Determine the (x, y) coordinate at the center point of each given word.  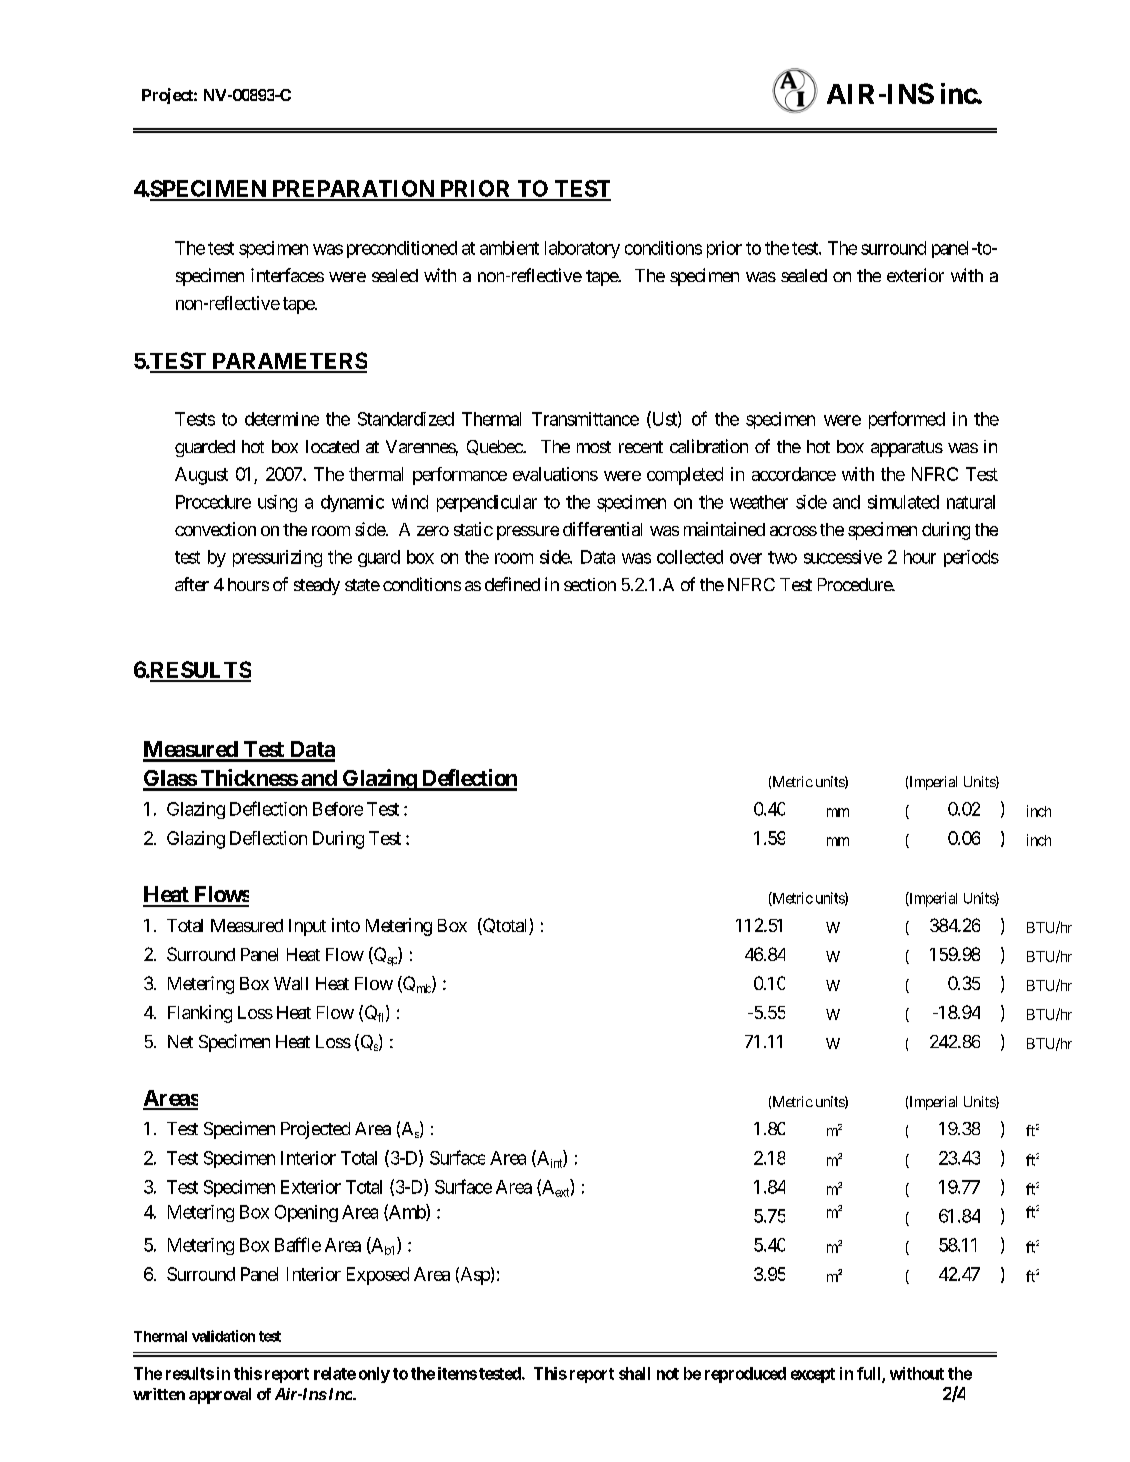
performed (907, 420)
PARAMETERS (288, 362)
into (346, 925)
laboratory (582, 249)
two (782, 557)
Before (338, 809)
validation (223, 1336)
